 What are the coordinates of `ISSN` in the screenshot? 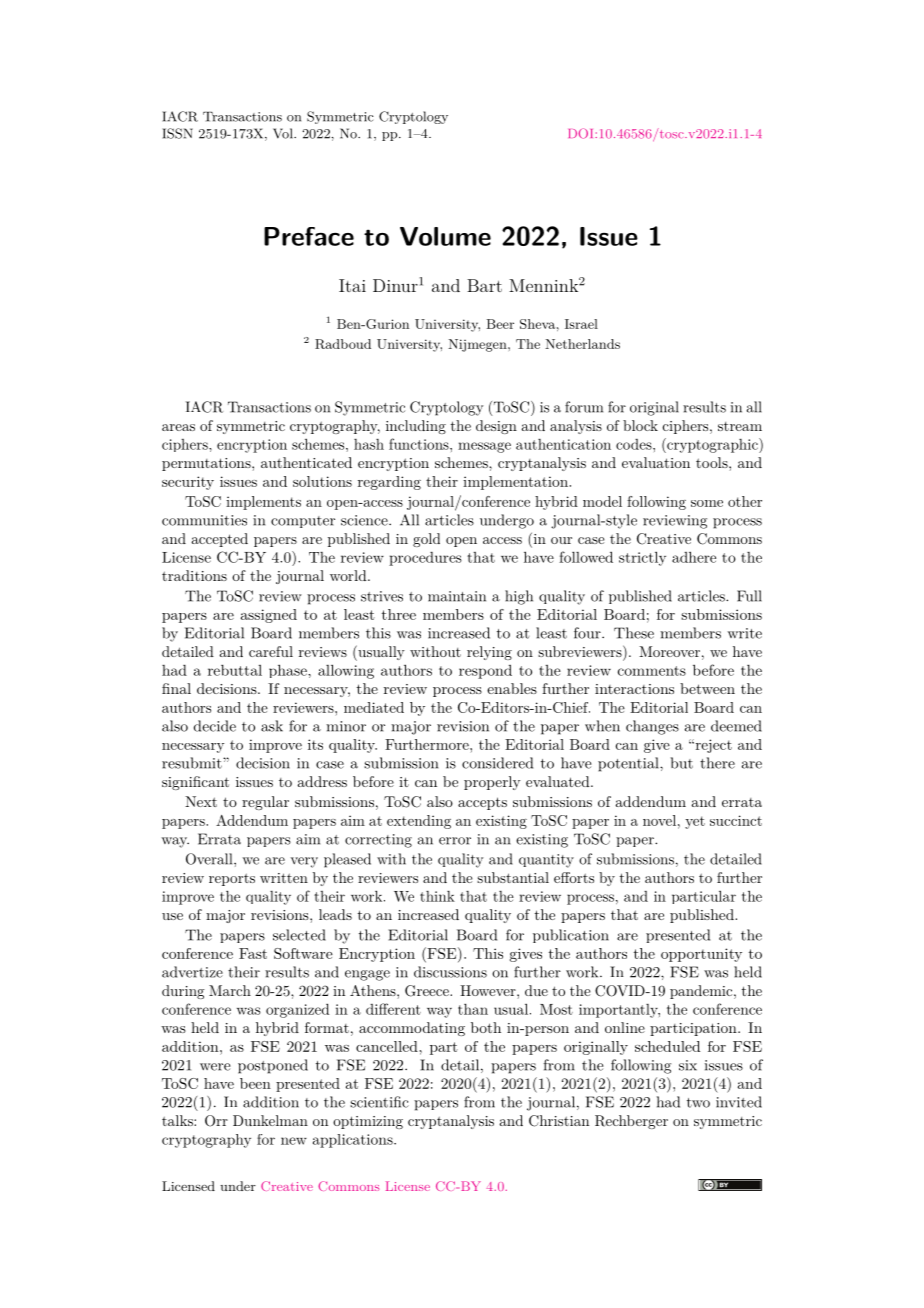 It's located at (177, 133).
